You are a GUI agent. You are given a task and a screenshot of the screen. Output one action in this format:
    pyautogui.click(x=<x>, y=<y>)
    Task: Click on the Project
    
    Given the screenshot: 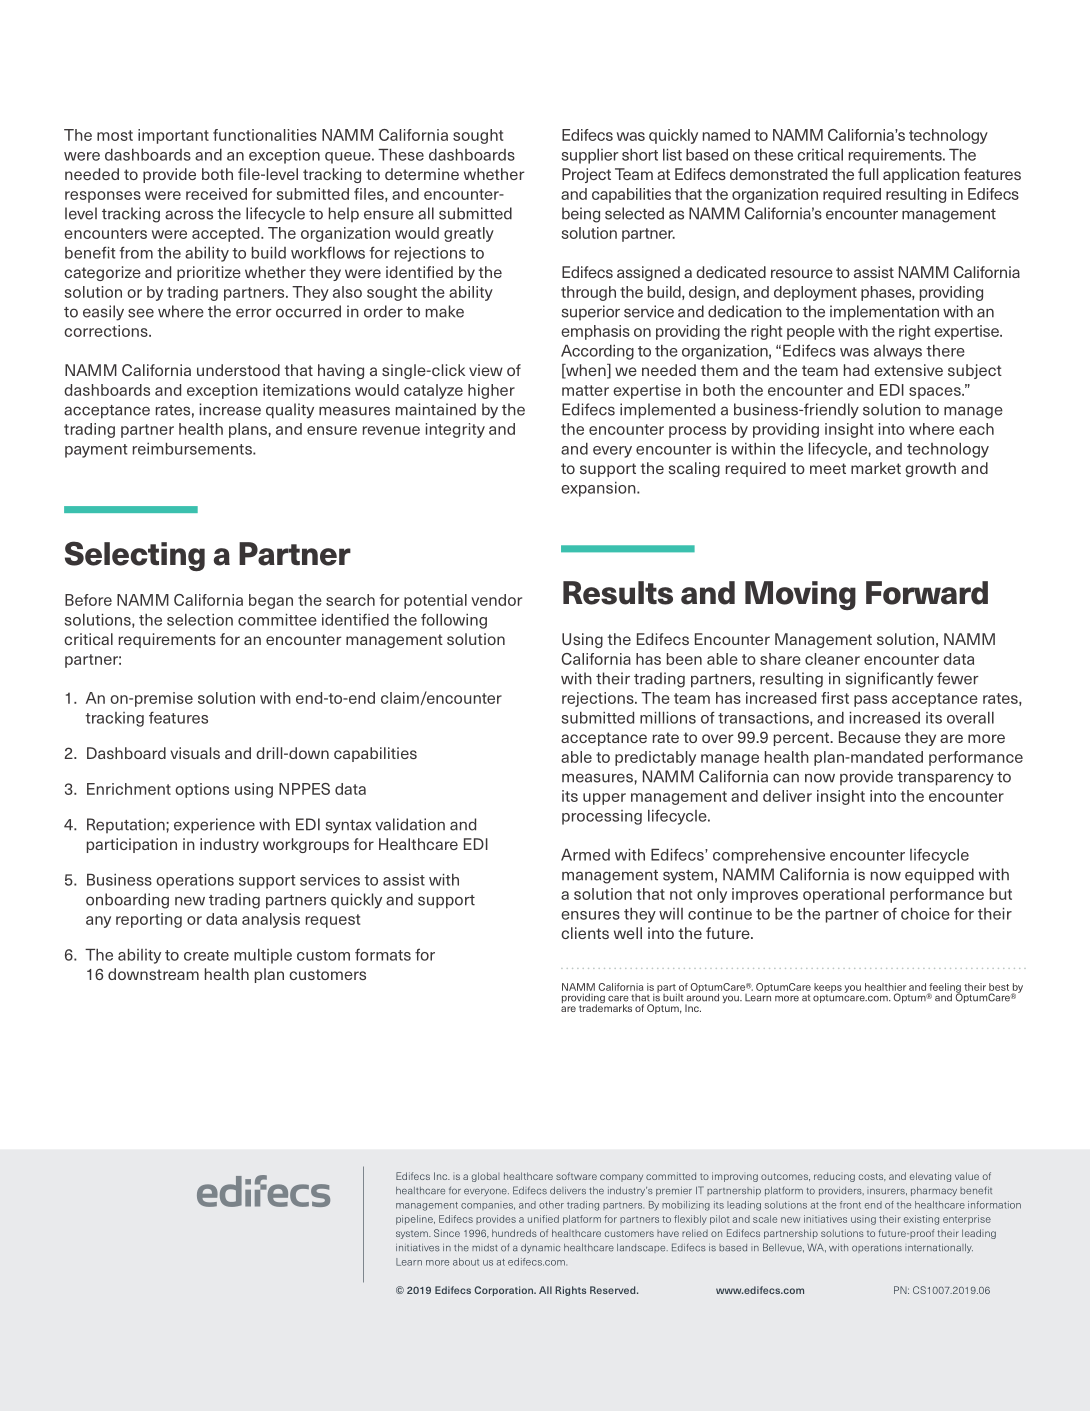 What is the action you would take?
    pyautogui.click(x=586, y=175)
